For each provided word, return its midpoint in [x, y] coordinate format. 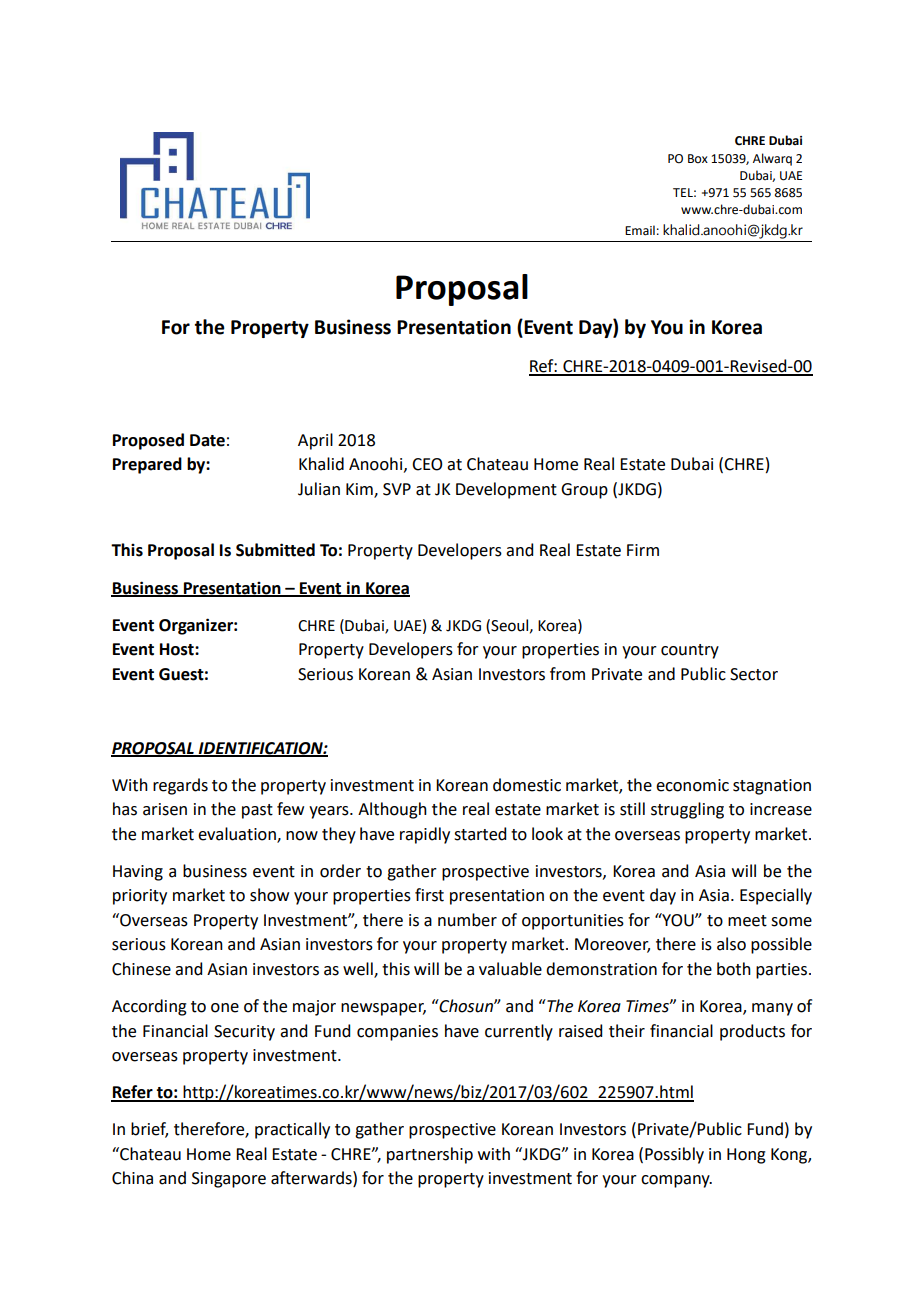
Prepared [147, 465]
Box [698, 159]
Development [506, 490]
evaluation [238, 834]
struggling [687, 810]
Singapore [229, 1180]
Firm [643, 550]
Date [207, 440]
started [480, 834]
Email [640, 230]
